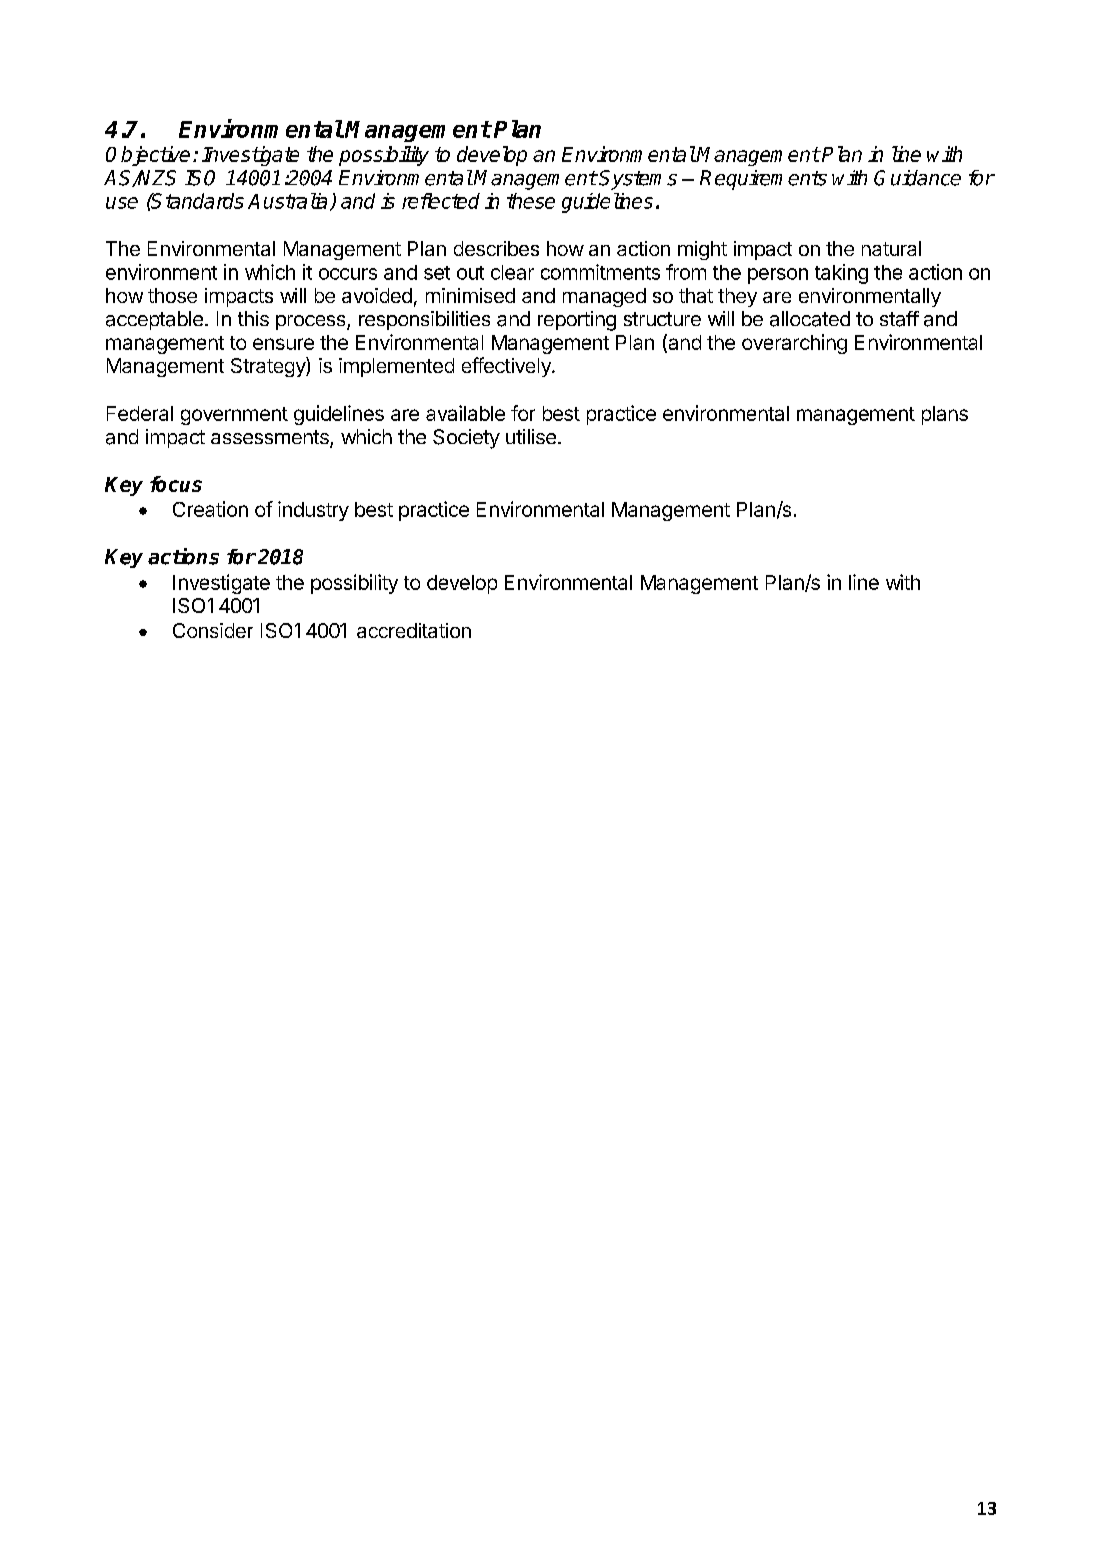 The width and height of the document is (1102, 1558). Describe the element at coordinates (794, 344) in the document. I see `overarching` at that location.
